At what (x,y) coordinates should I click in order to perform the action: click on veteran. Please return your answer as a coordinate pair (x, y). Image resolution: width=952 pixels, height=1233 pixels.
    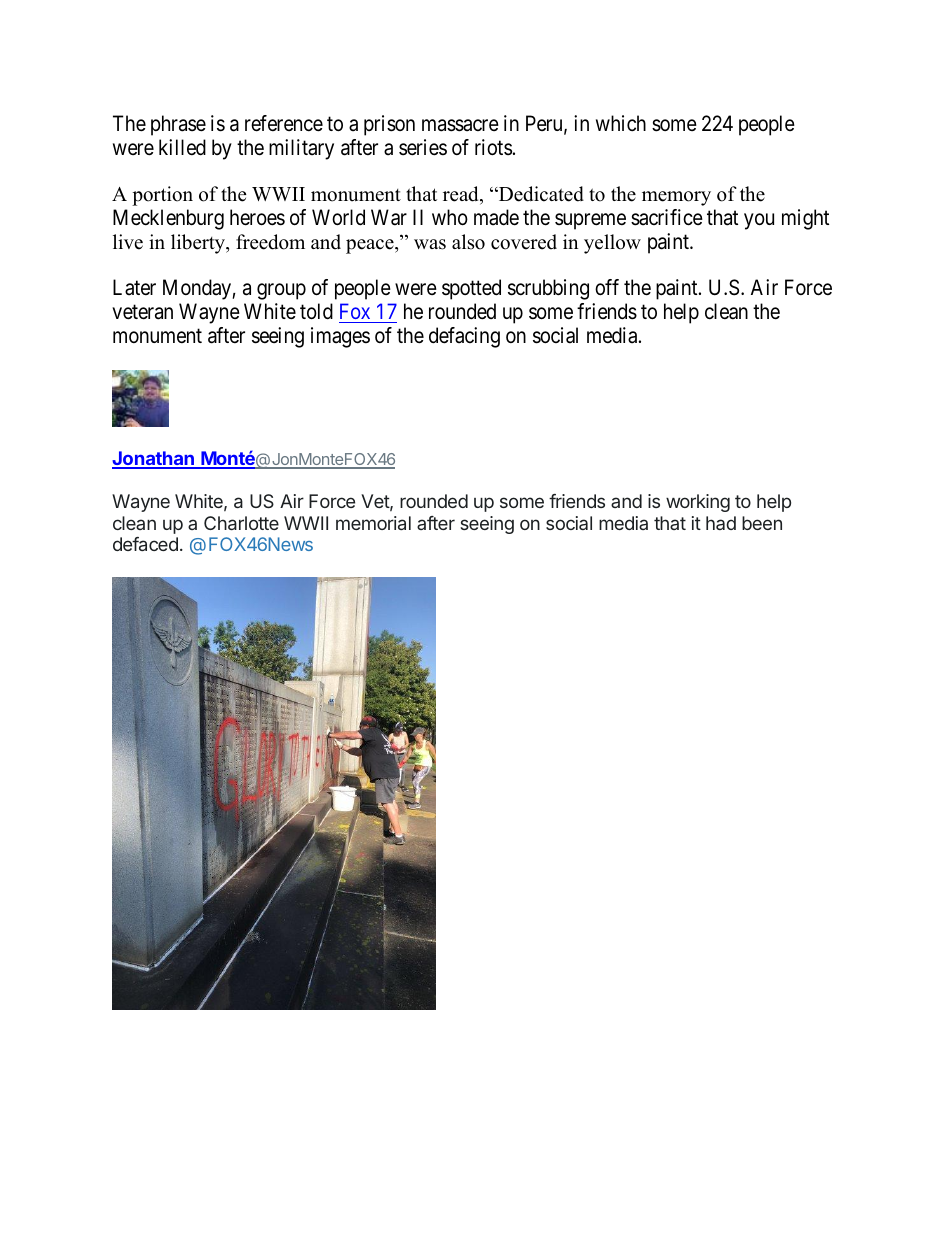
    Looking at the image, I should click on (142, 312).
